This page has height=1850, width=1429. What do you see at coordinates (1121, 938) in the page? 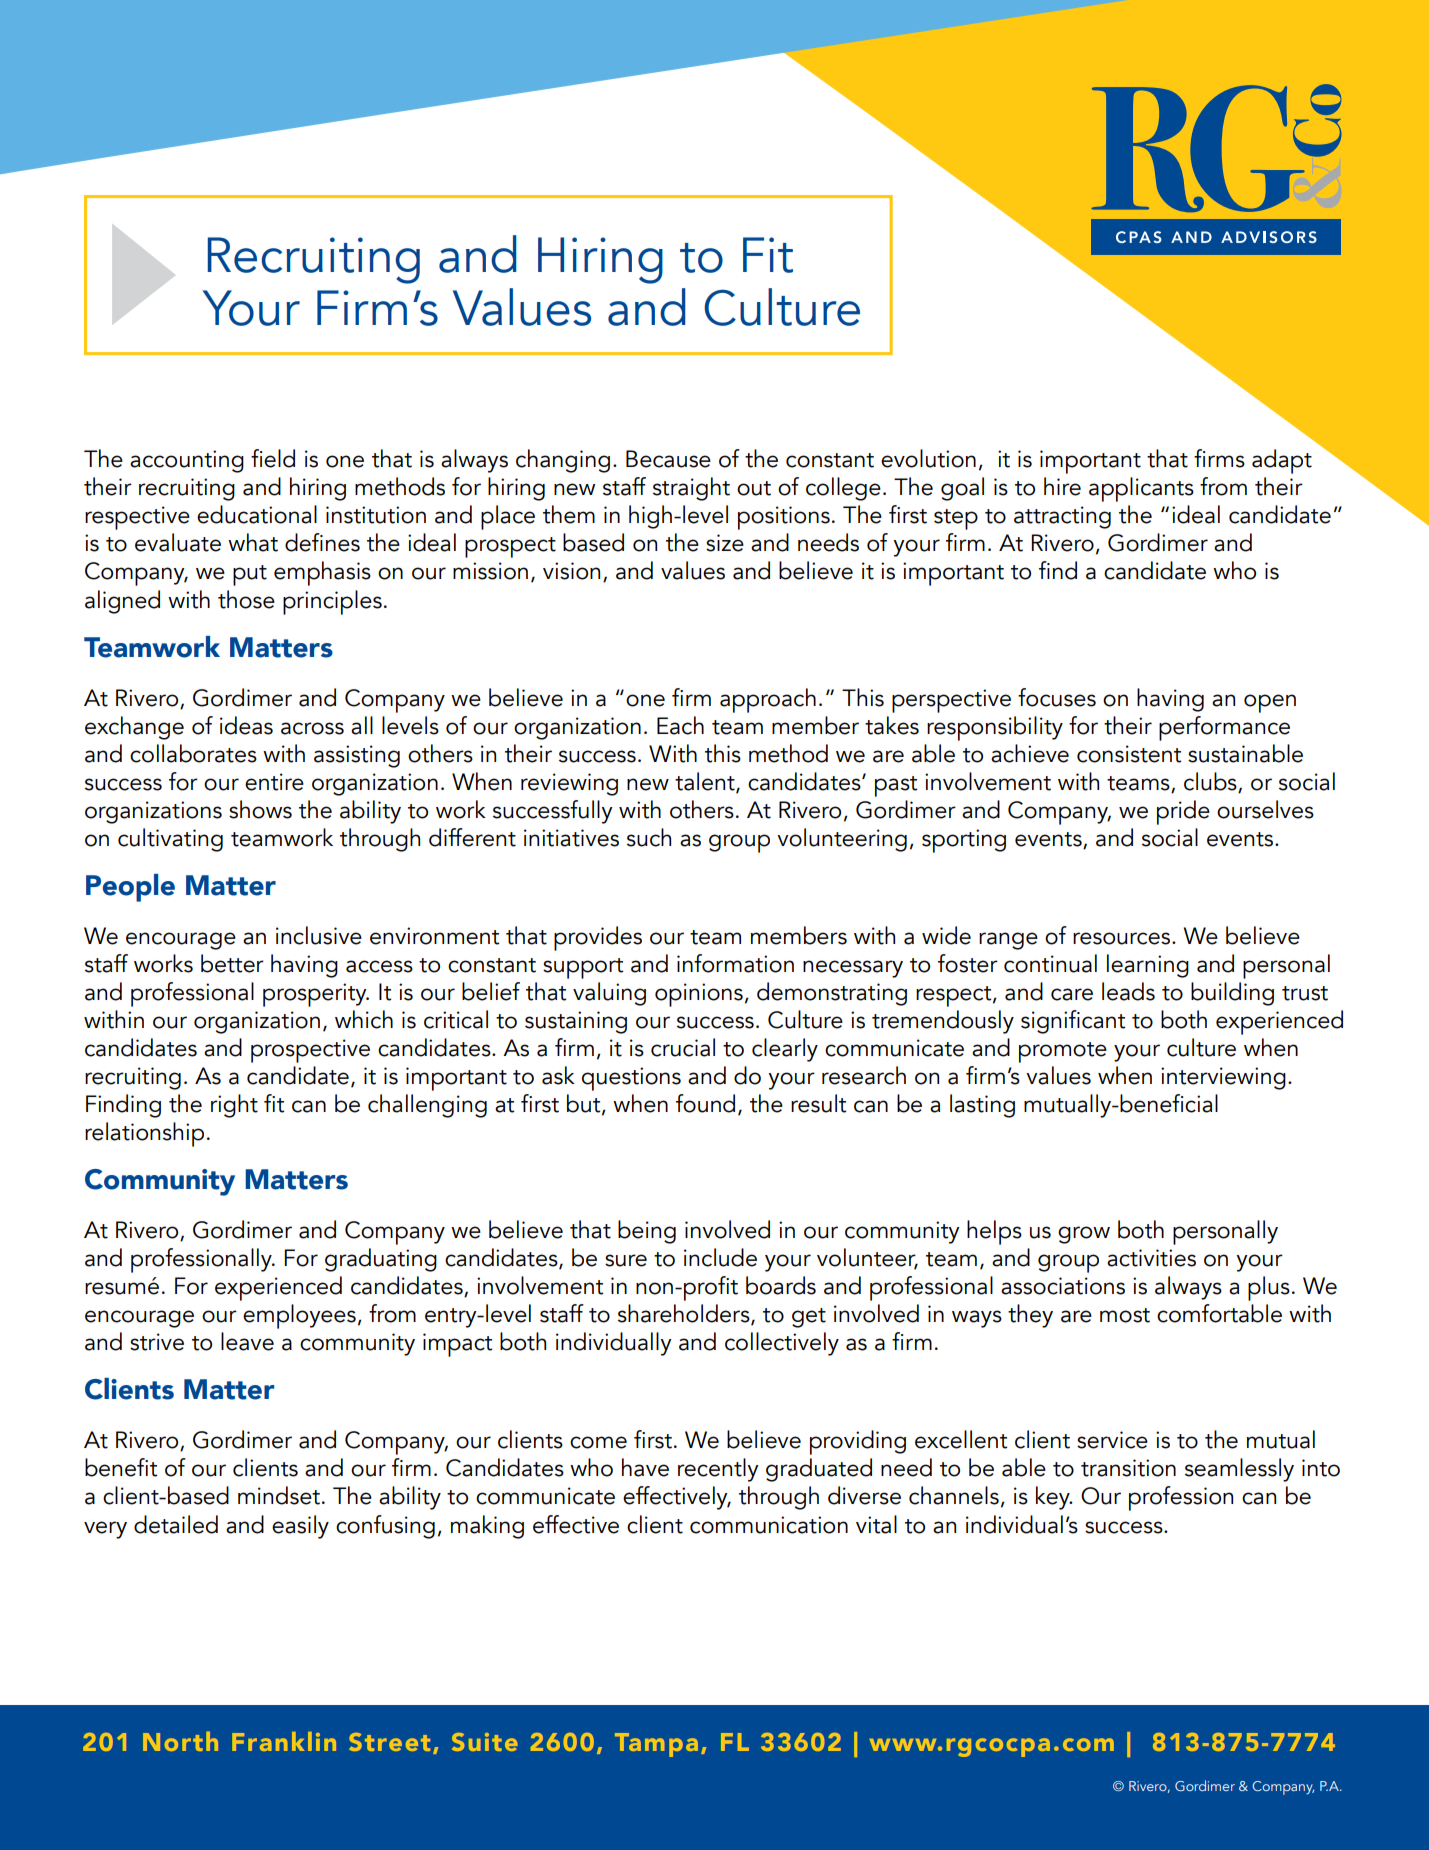
I see `resources` at bounding box center [1121, 938].
